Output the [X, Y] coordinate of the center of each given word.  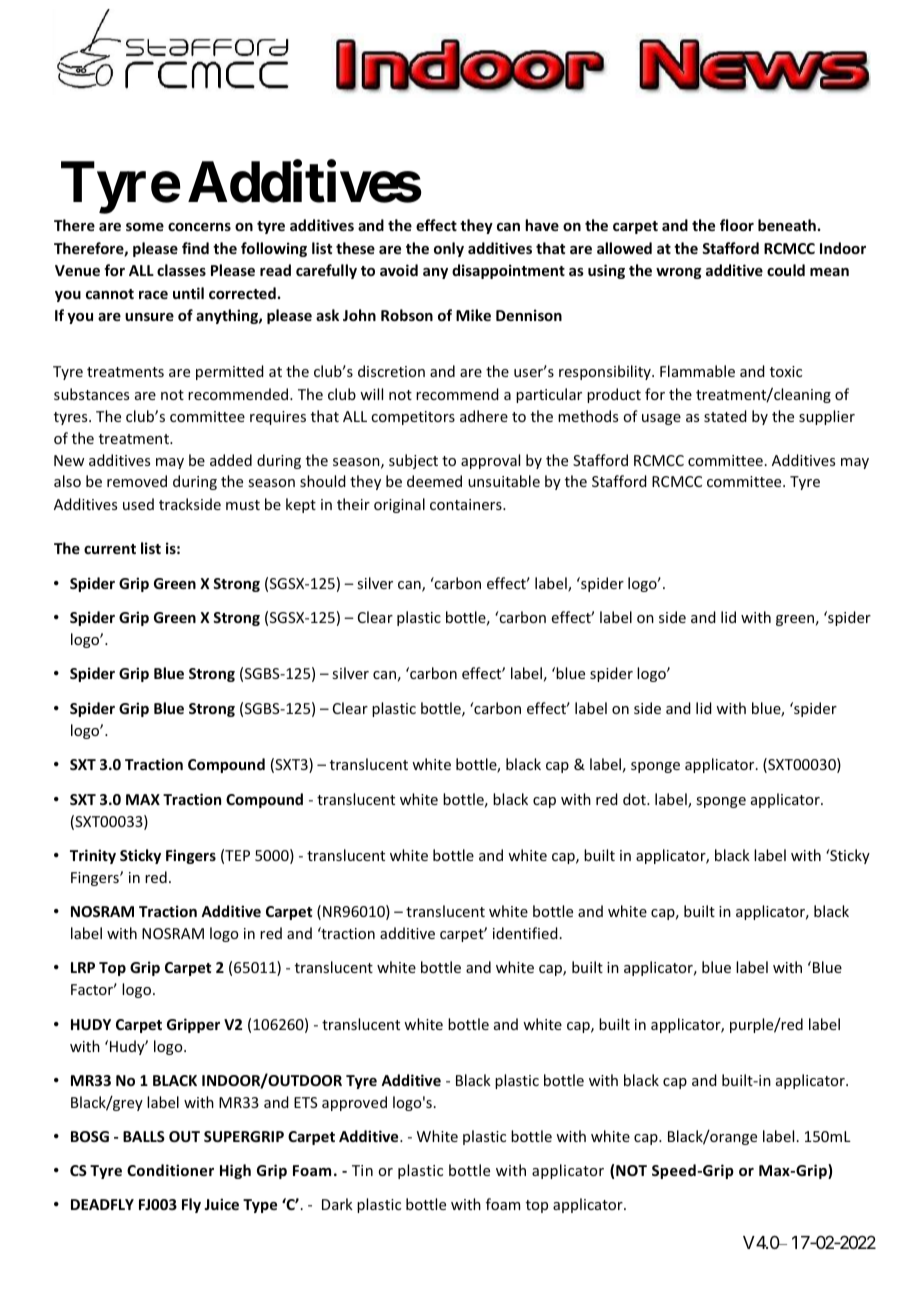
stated [725, 416]
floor [737, 225]
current [110, 549]
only [449, 249]
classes [181, 270]
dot [635, 799]
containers [467, 504]
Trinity [93, 856]
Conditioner [170, 1170]
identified [525, 933]
